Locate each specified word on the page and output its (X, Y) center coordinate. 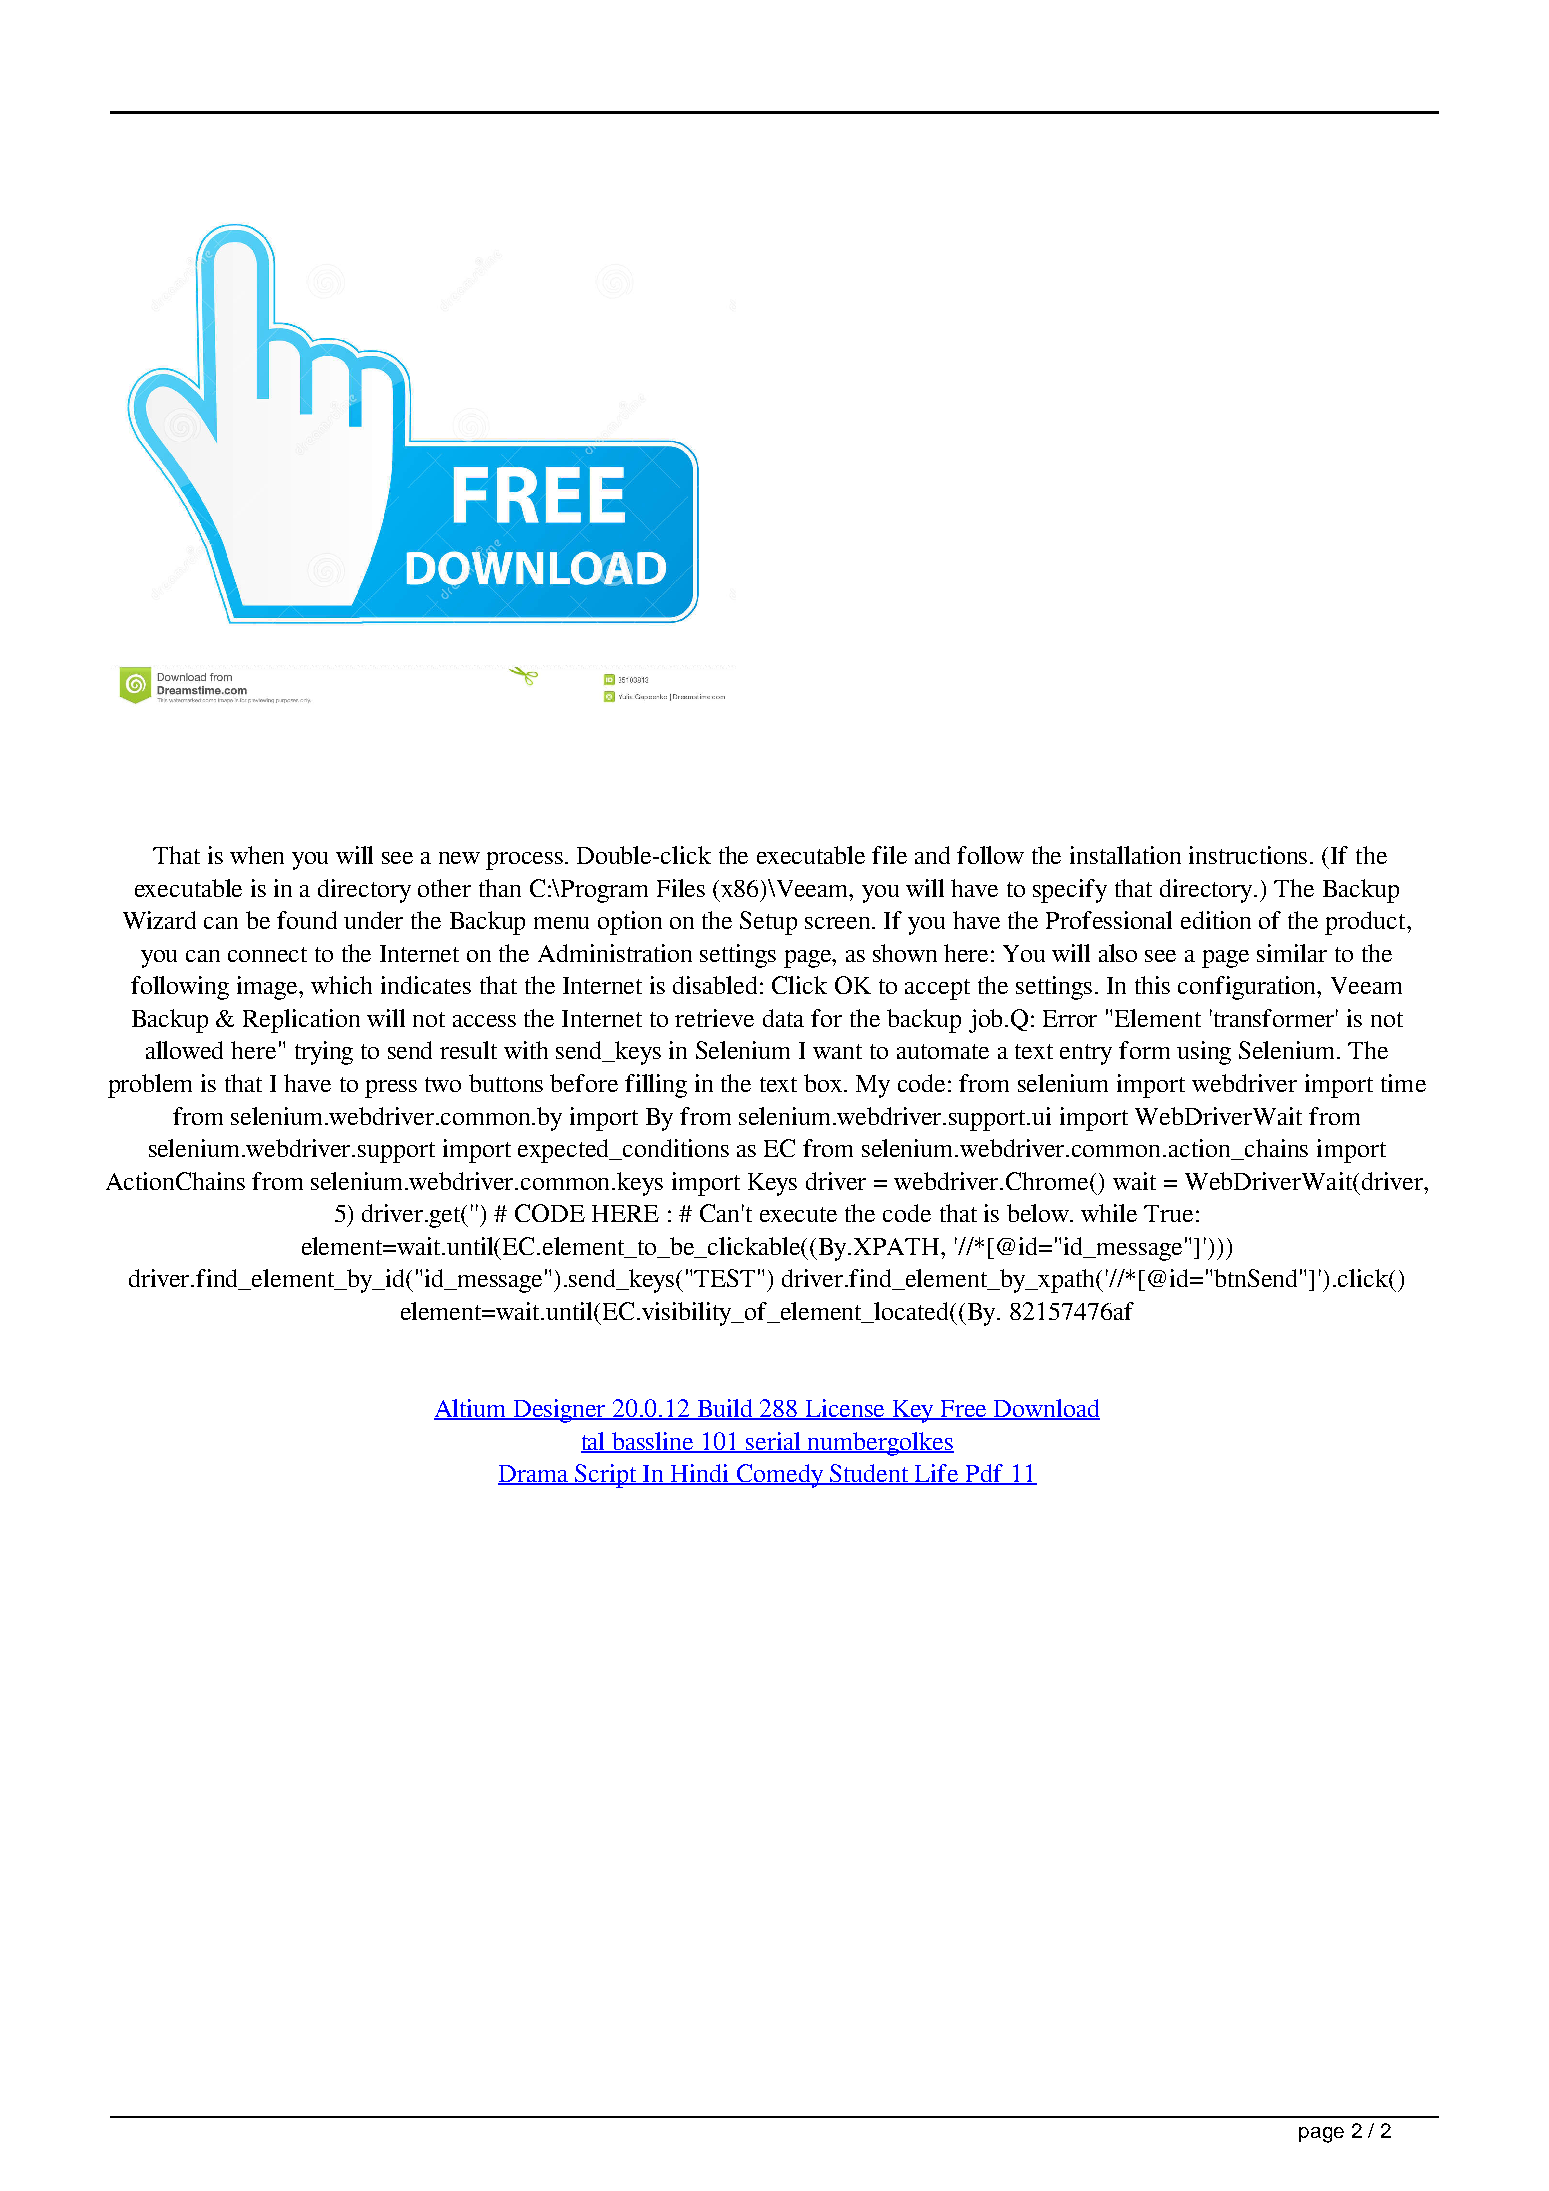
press (391, 1089)
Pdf (985, 1474)
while (1109, 1213)
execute (798, 1214)
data (783, 1018)
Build (725, 1409)
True (1168, 1213)
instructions (1248, 855)
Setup (768, 923)
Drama (534, 1475)
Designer (560, 1411)
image (269, 988)
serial (774, 1442)
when (257, 855)
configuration (1248, 988)
